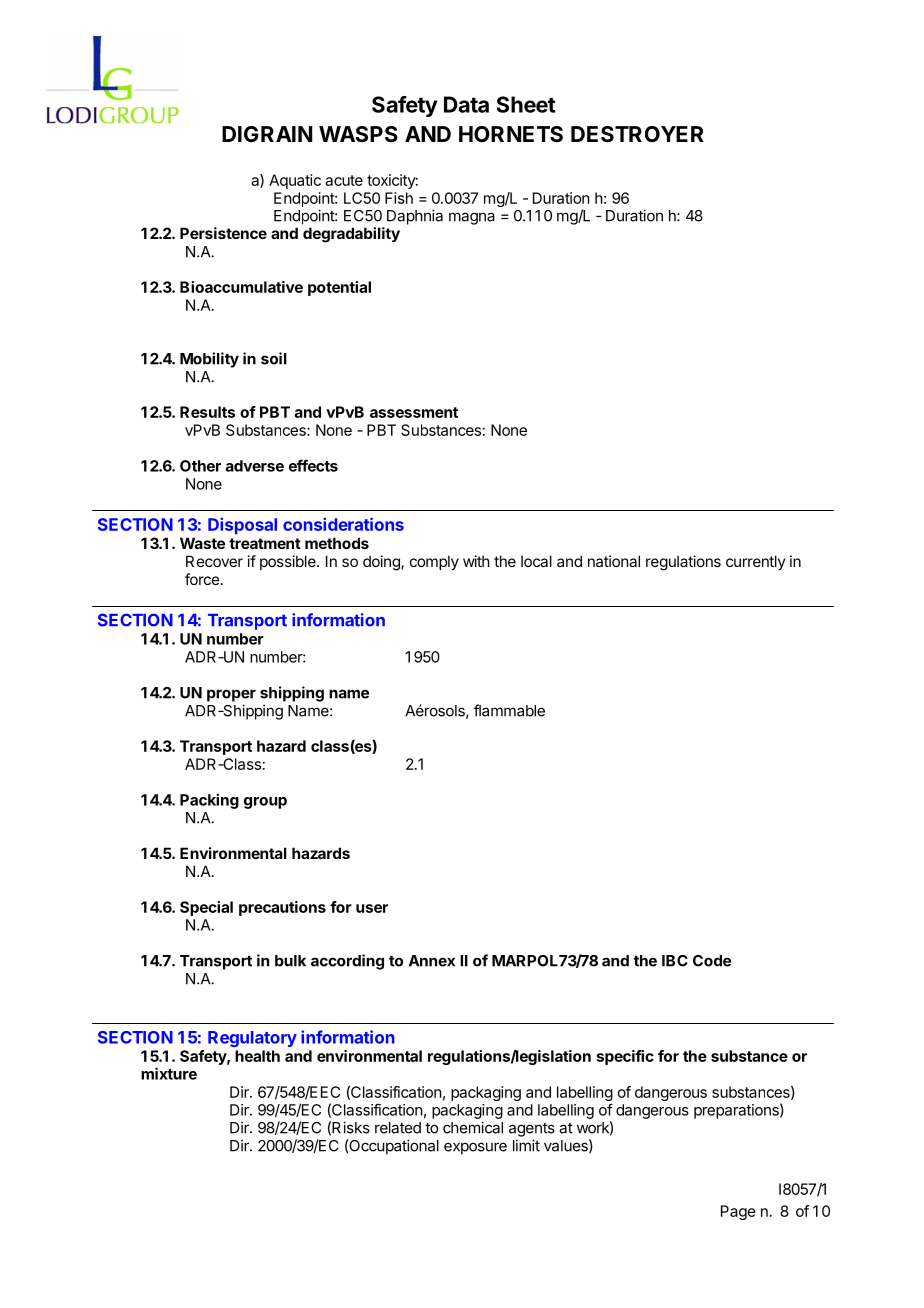 The width and height of the screenshot is (924, 1308). Describe the element at coordinates (231, 695) in the screenshot. I see `proper` at that location.
